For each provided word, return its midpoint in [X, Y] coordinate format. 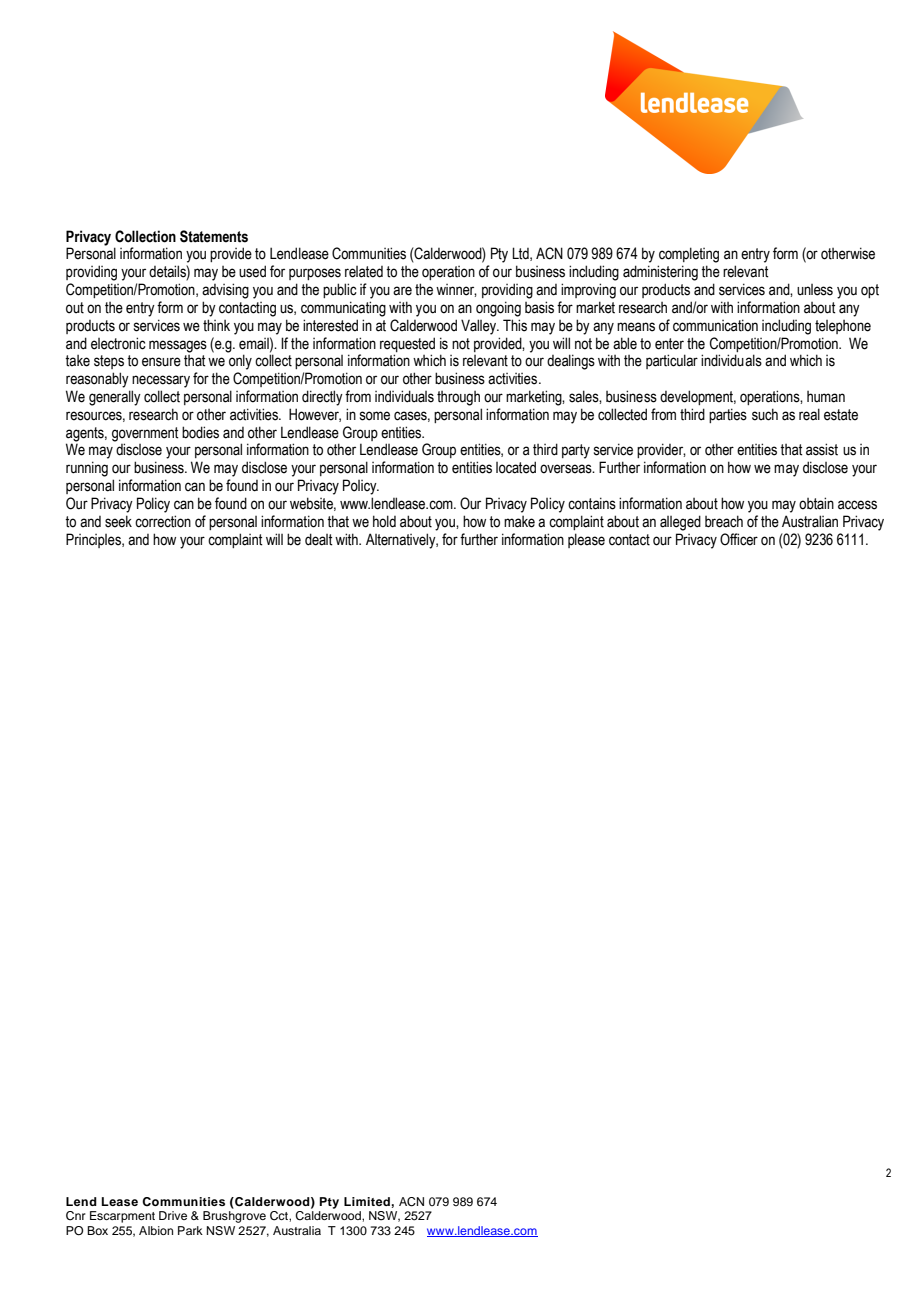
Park [190, 1230]
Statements [214, 236]
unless [815, 290]
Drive [173, 1215]
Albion [156, 1230]
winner [456, 290]
